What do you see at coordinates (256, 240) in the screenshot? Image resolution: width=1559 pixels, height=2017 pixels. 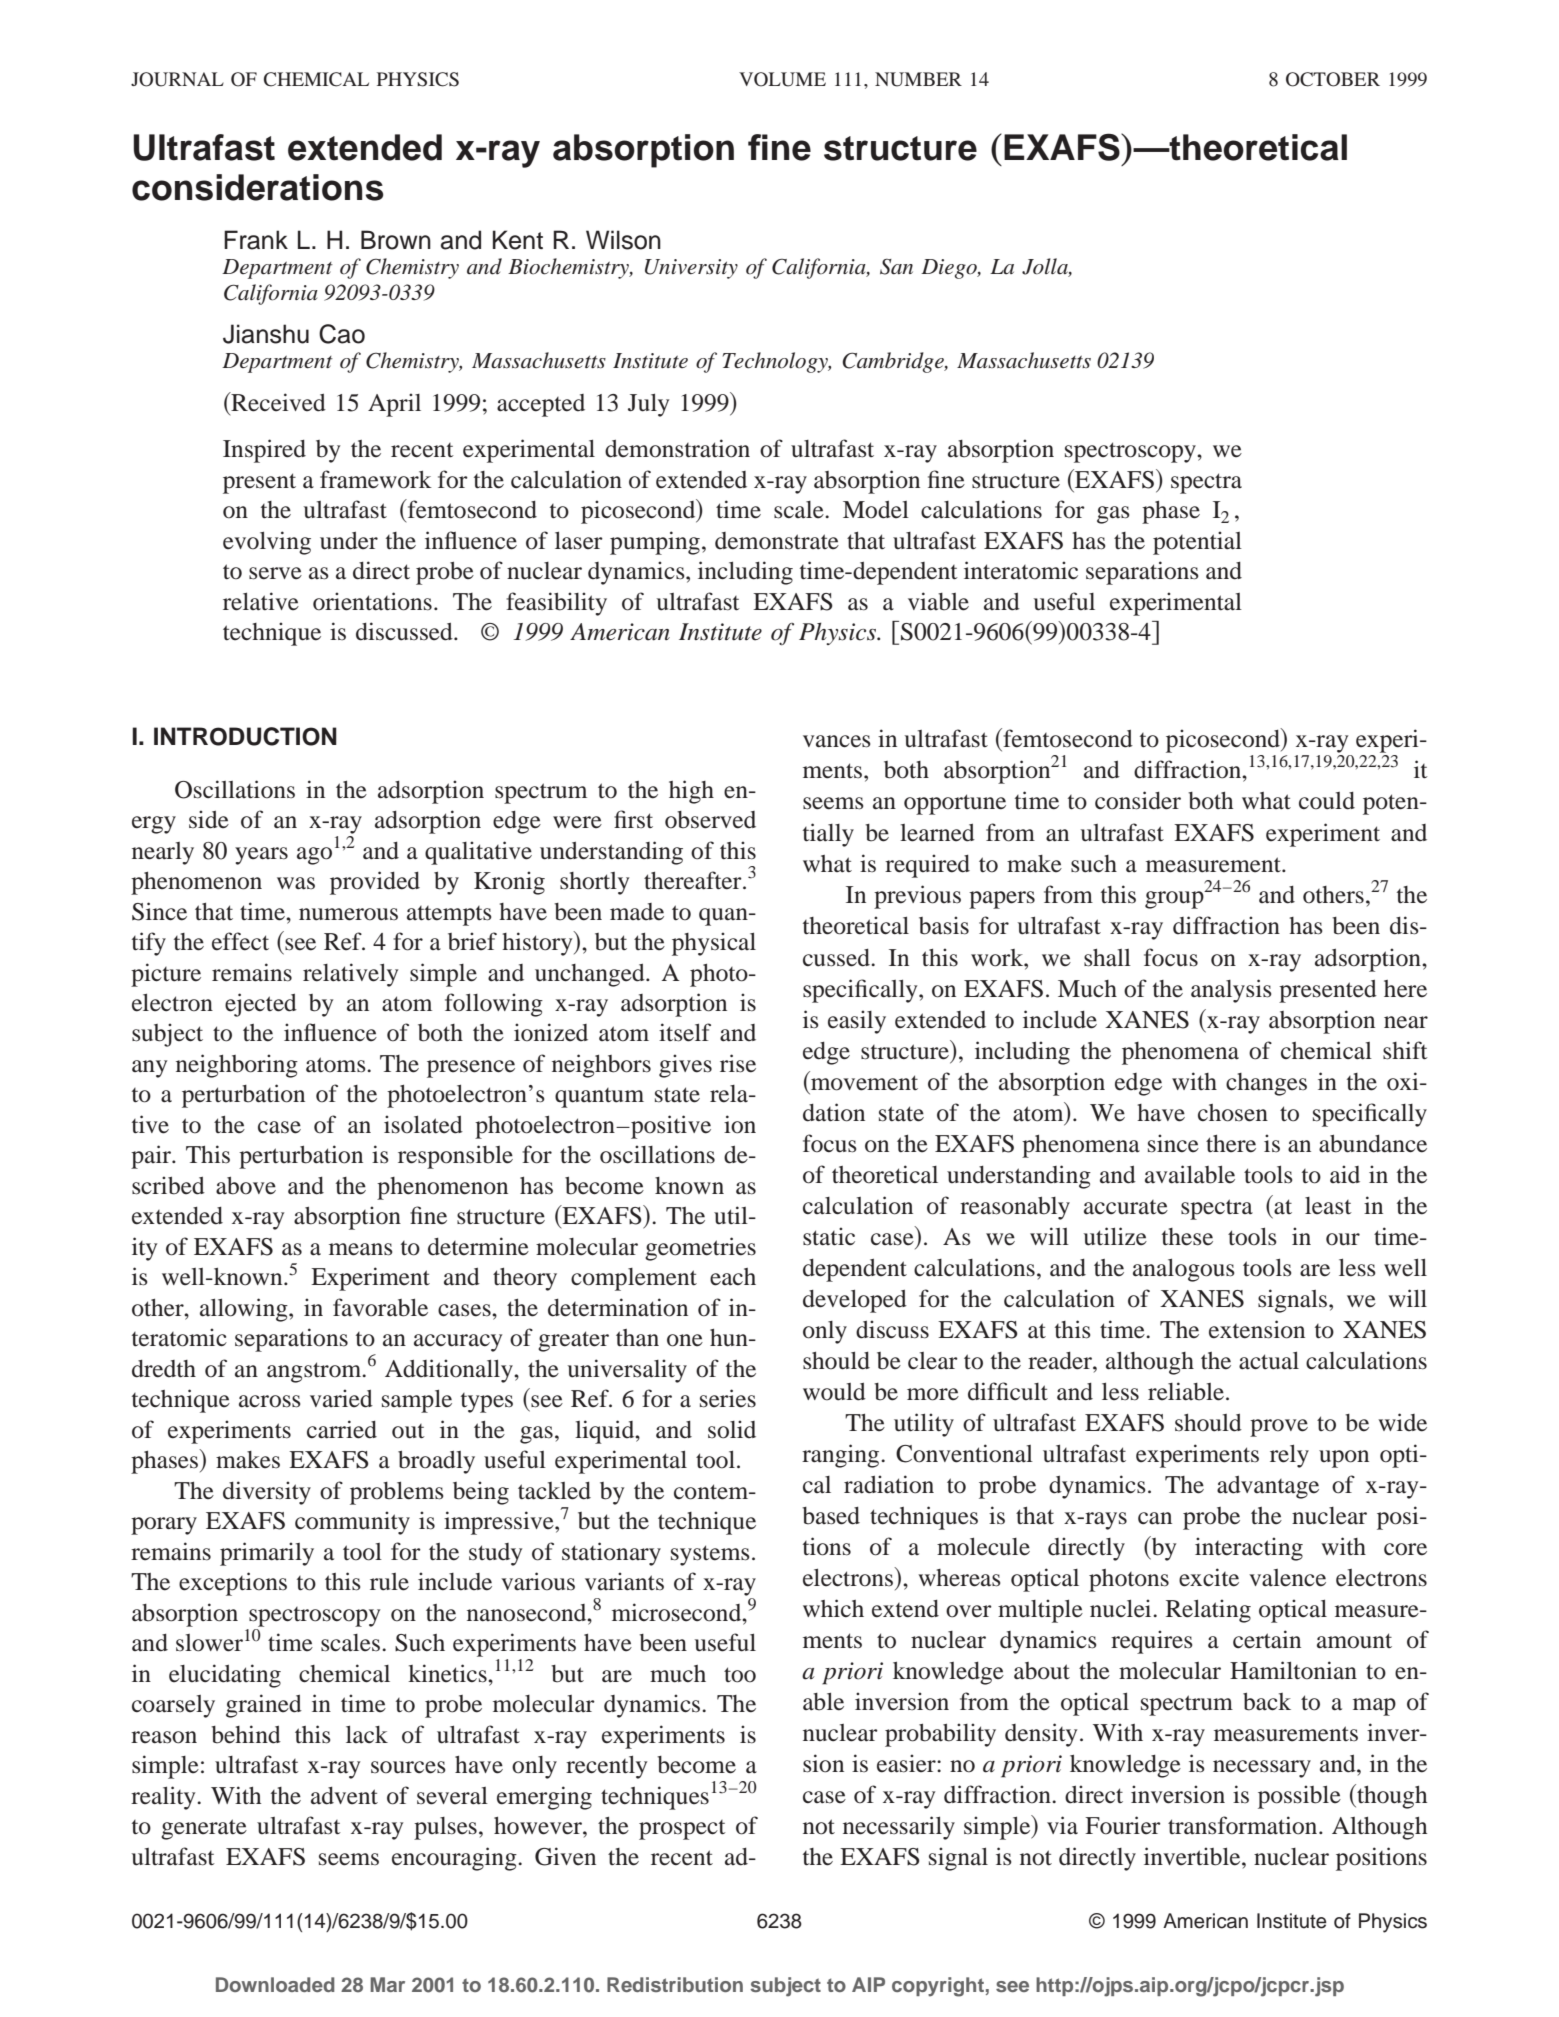 I see `Frank` at bounding box center [256, 240].
